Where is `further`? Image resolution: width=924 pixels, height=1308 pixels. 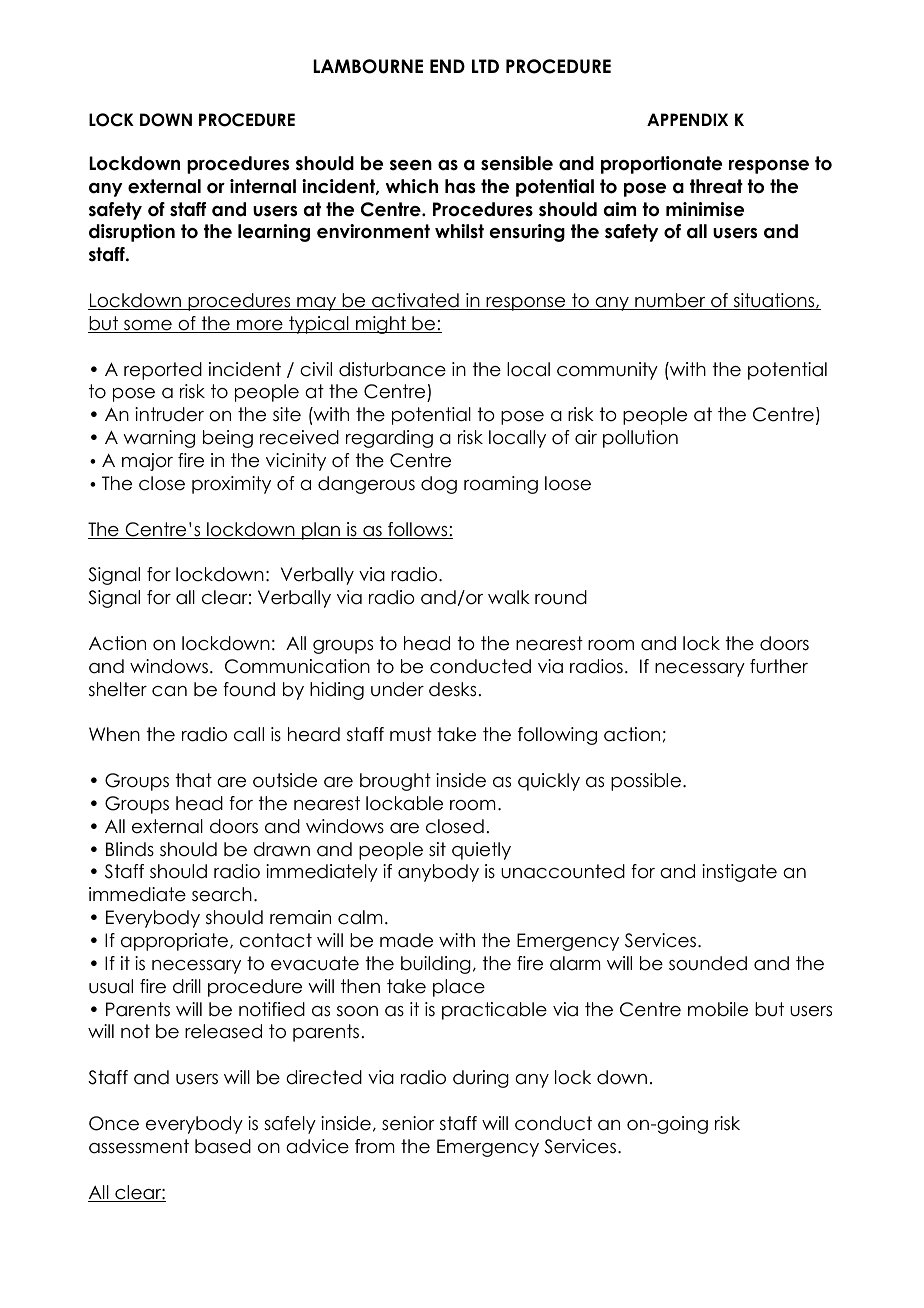
further is located at coordinates (779, 666).
